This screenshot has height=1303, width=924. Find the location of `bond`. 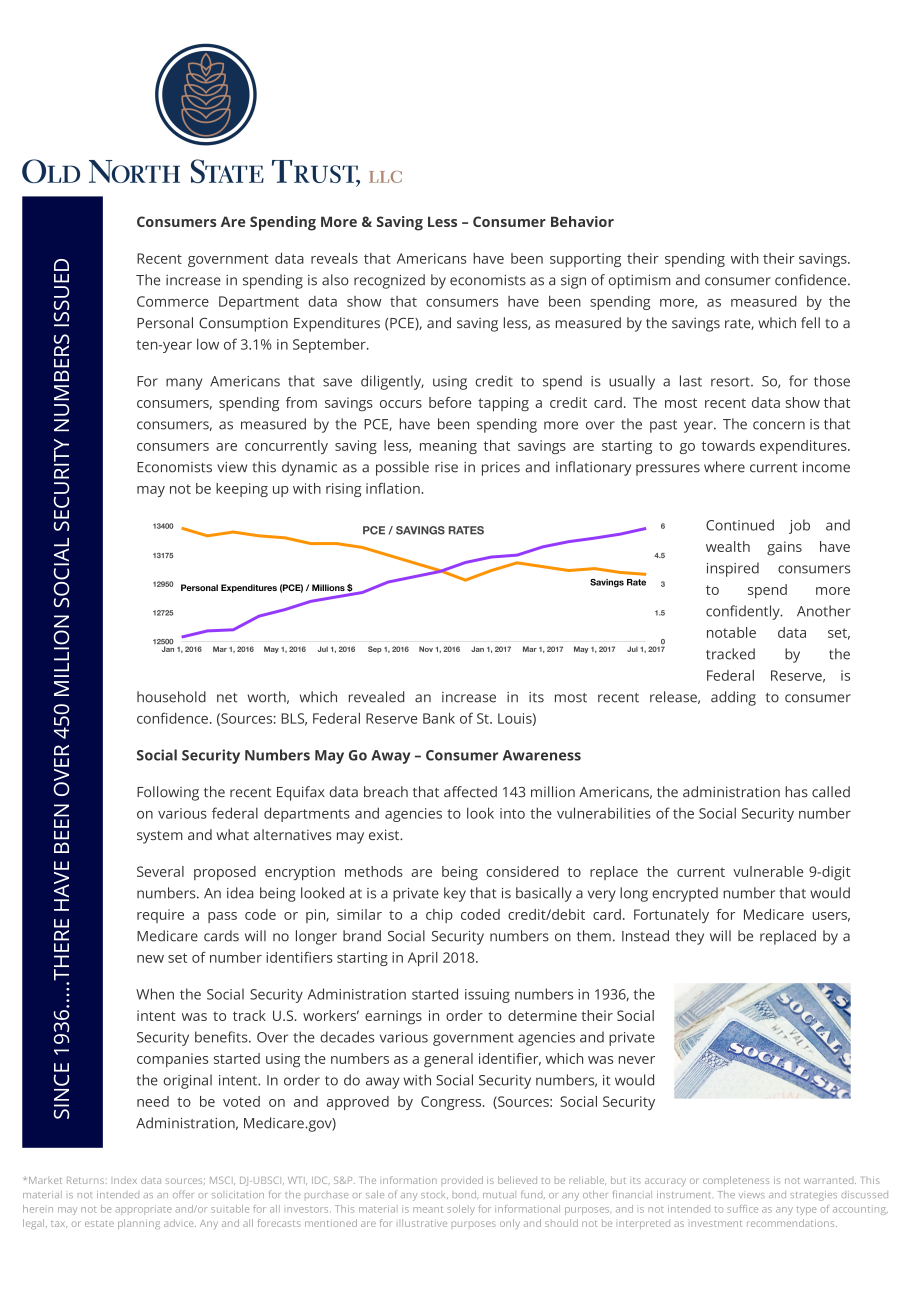

bond is located at coordinates (465, 1195).
